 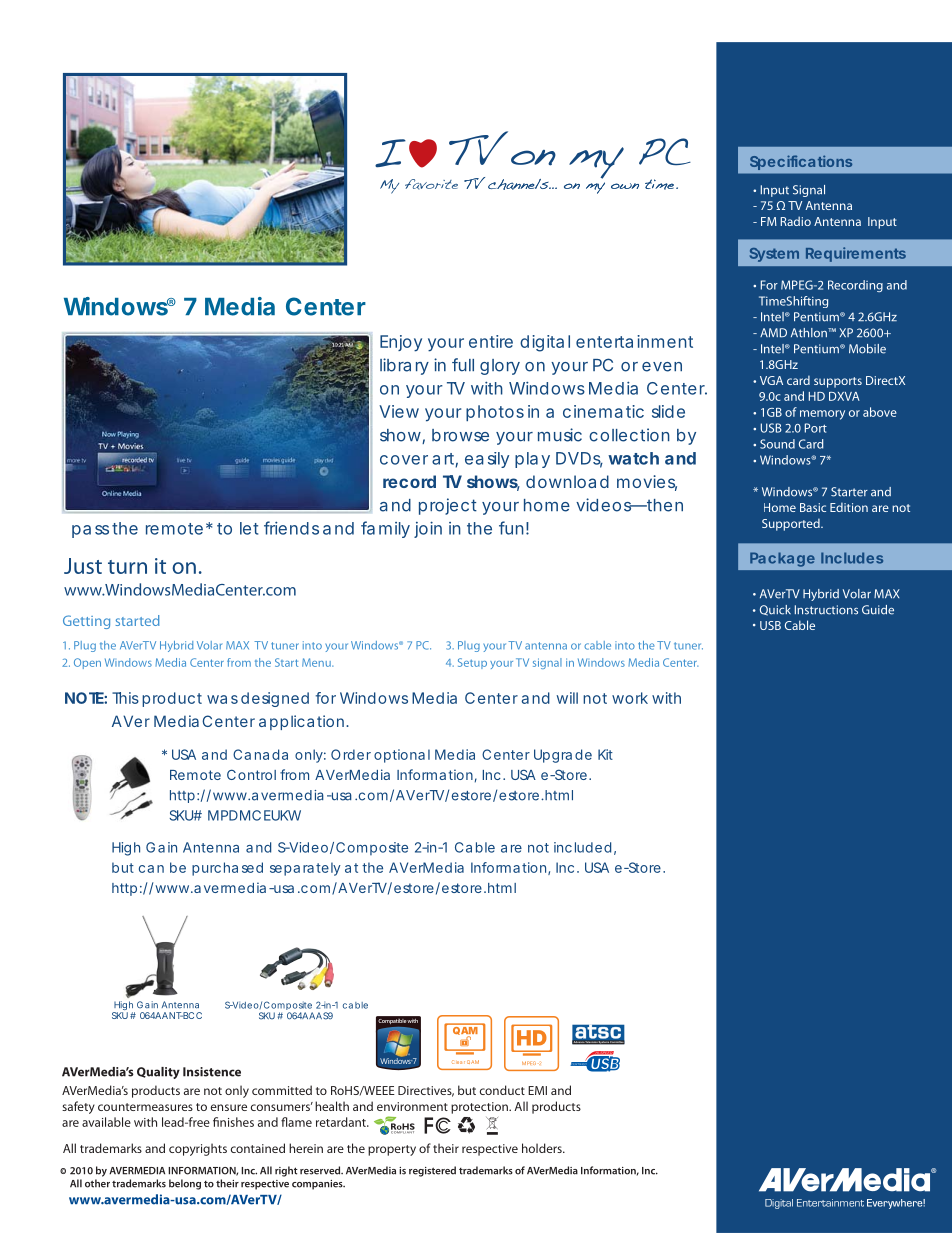 I want to click on Radio, so click(x=796, y=221).
